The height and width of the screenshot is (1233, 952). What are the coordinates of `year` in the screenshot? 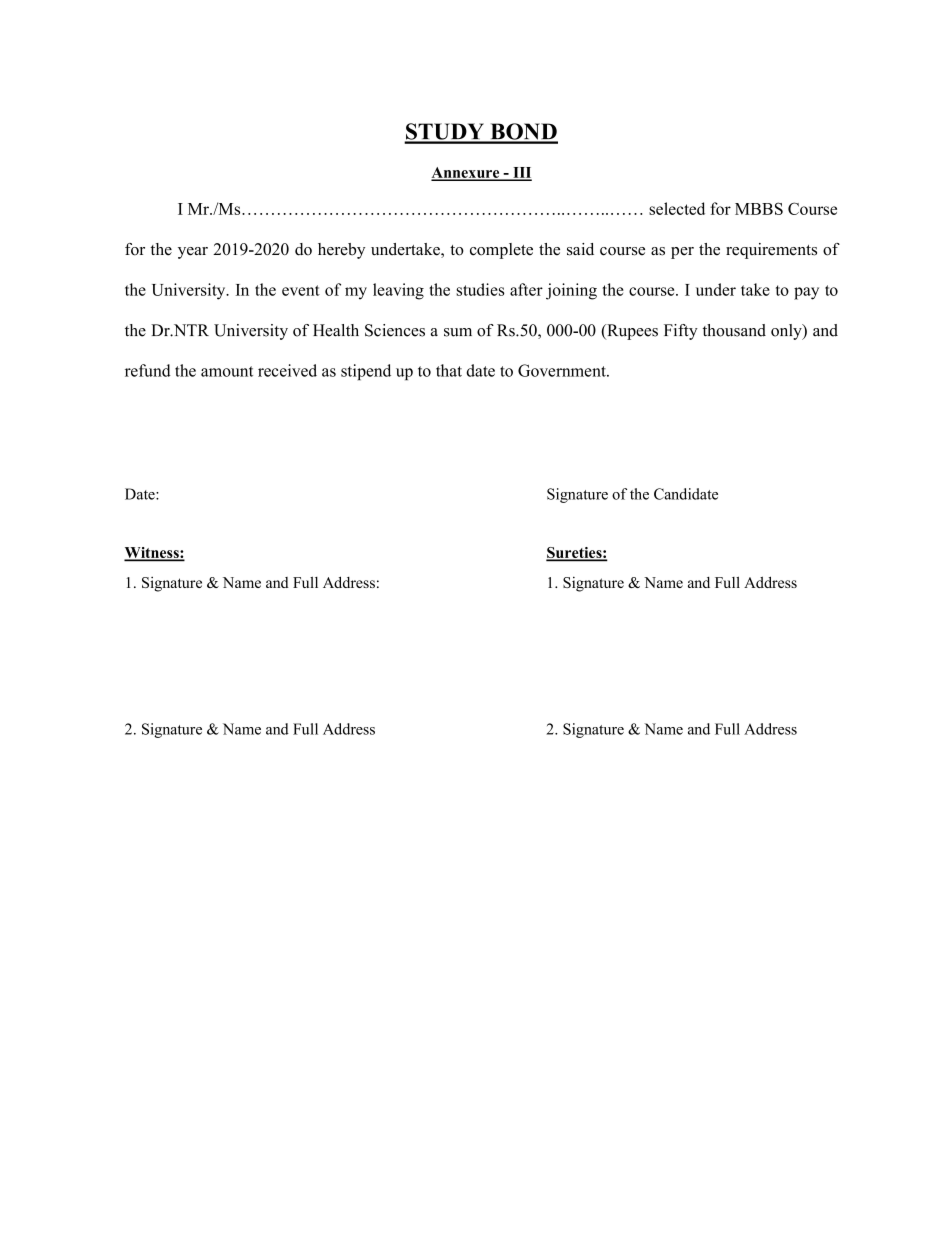 It's located at (193, 253).
